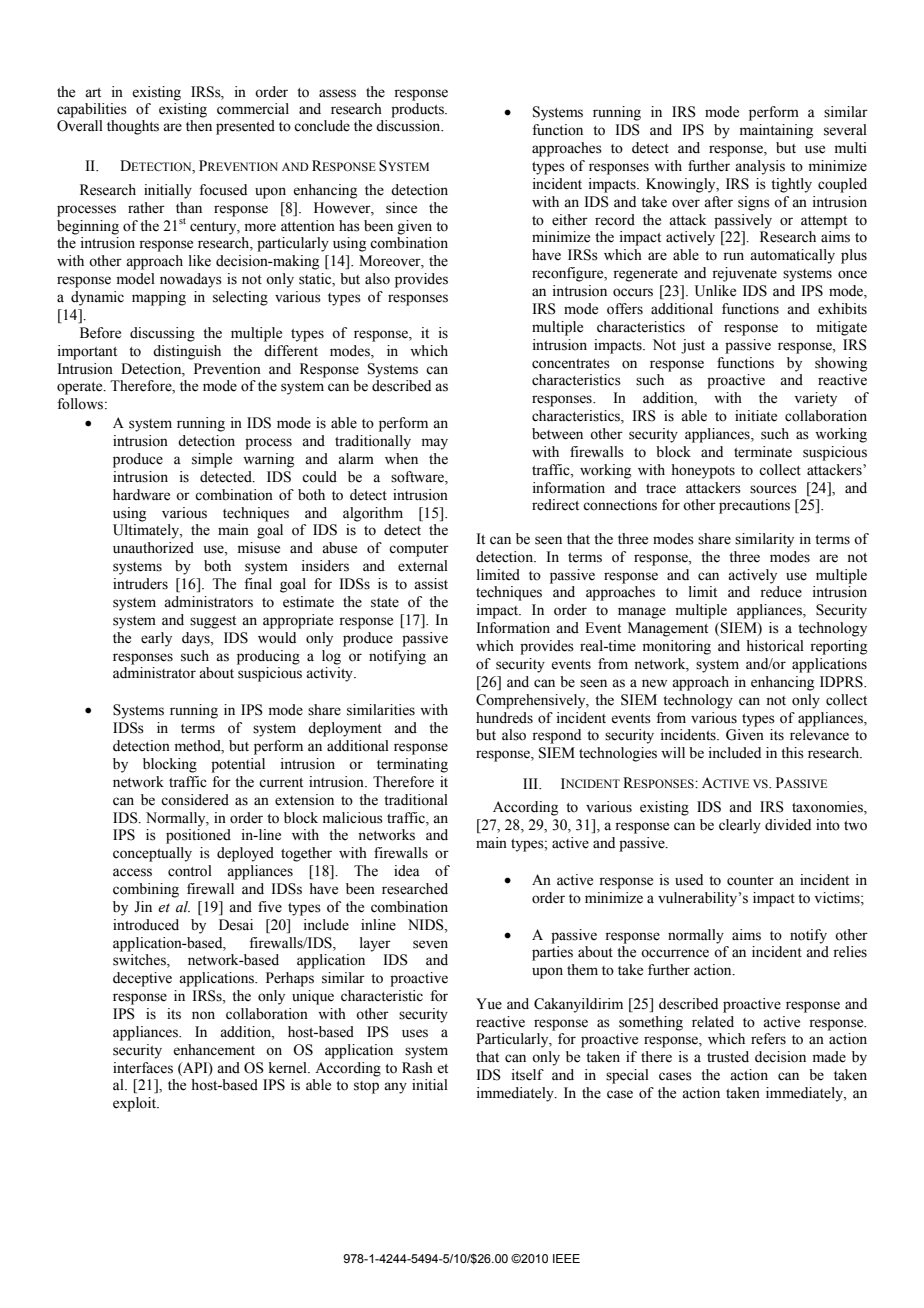 The height and width of the screenshot is (1308, 924). Describe the element at coordinates (566, 1258) in the screenshot. I see `IEEE` at that location.
